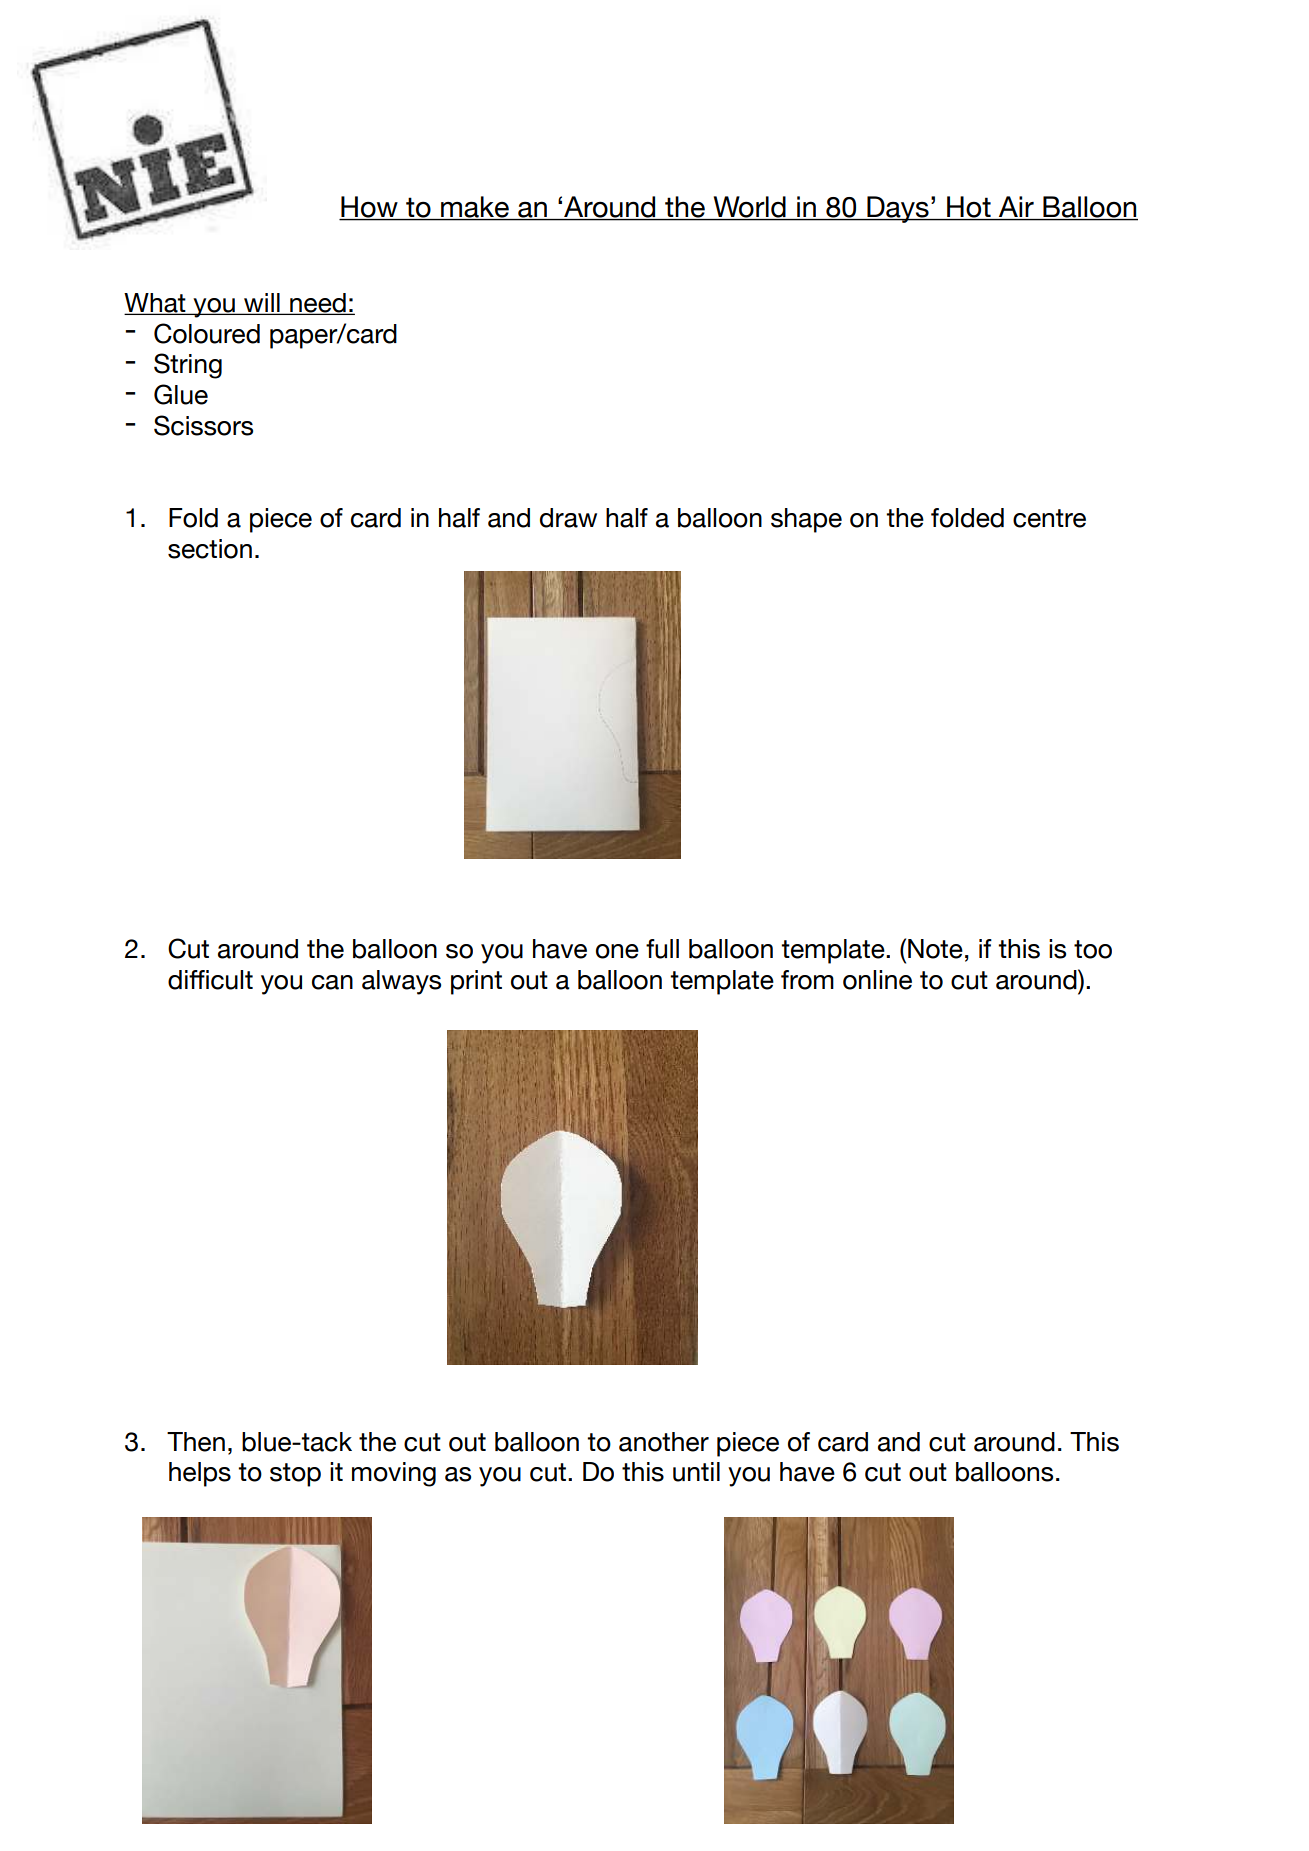 The width and height of the page is (1309, 1851). Describe the element at coordinates (332, 982) in the page. I see `can` at that location.
